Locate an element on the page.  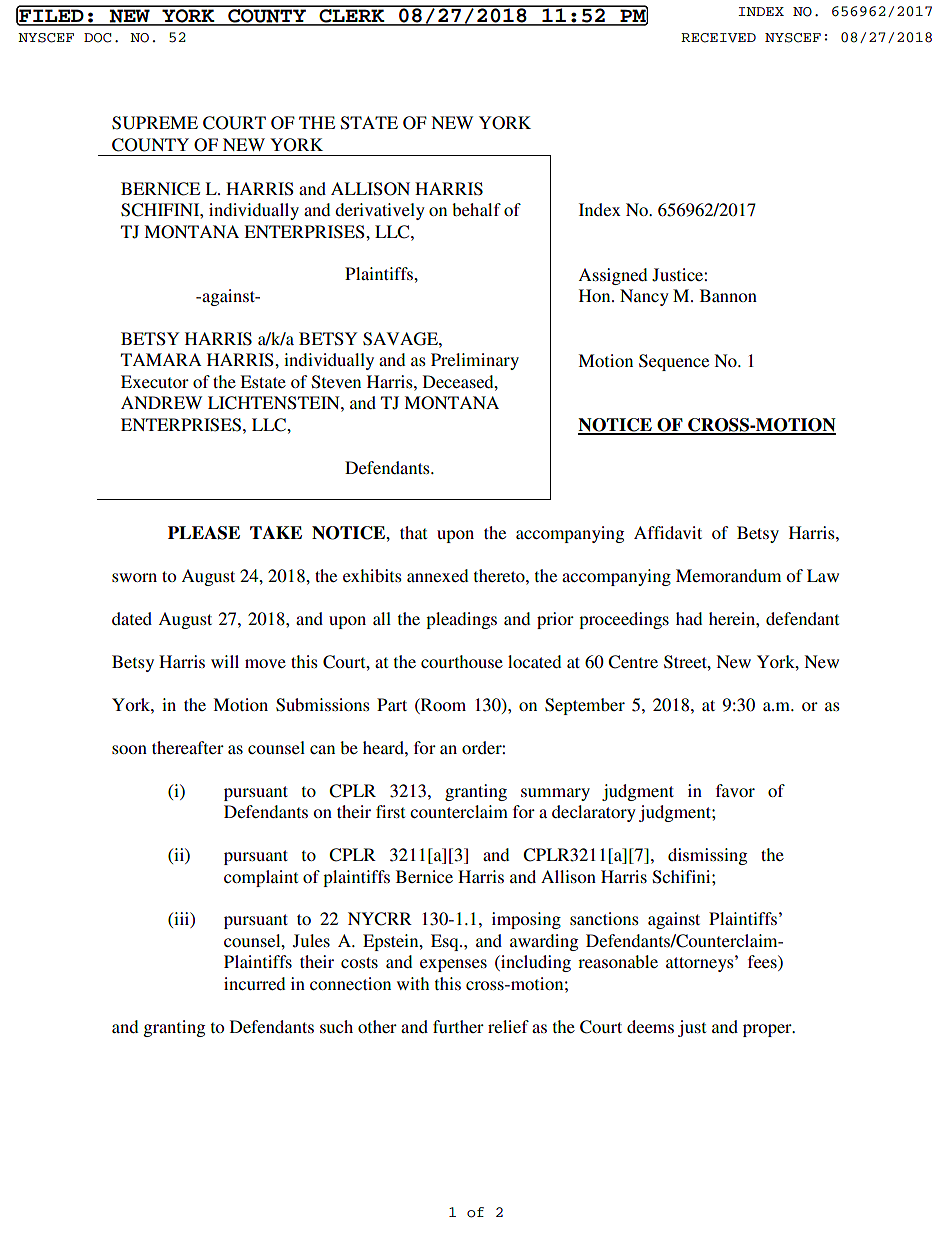
RECEIVED is located at coordinates (718, 38).
